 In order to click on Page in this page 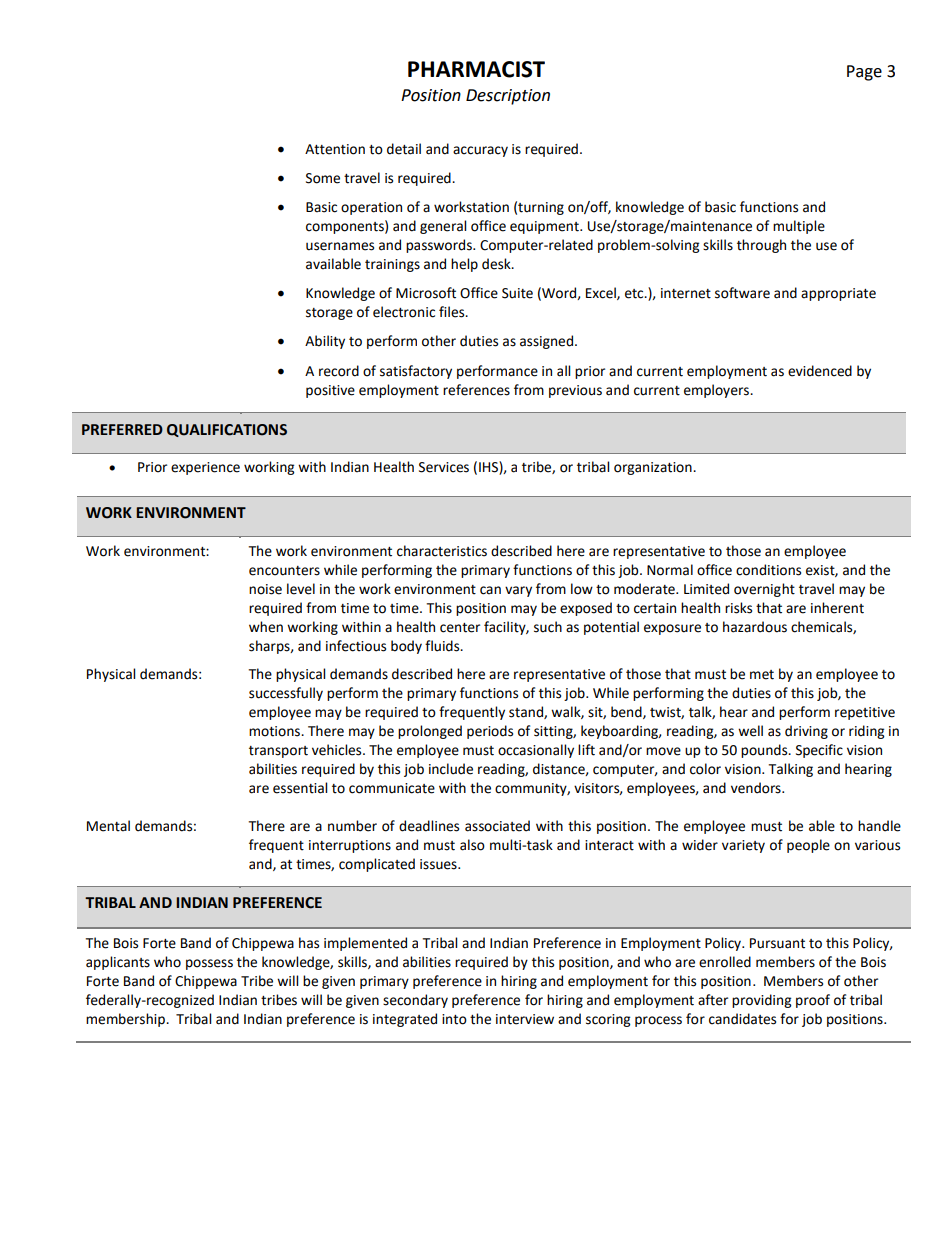, I will do `click(864, 73)`.
